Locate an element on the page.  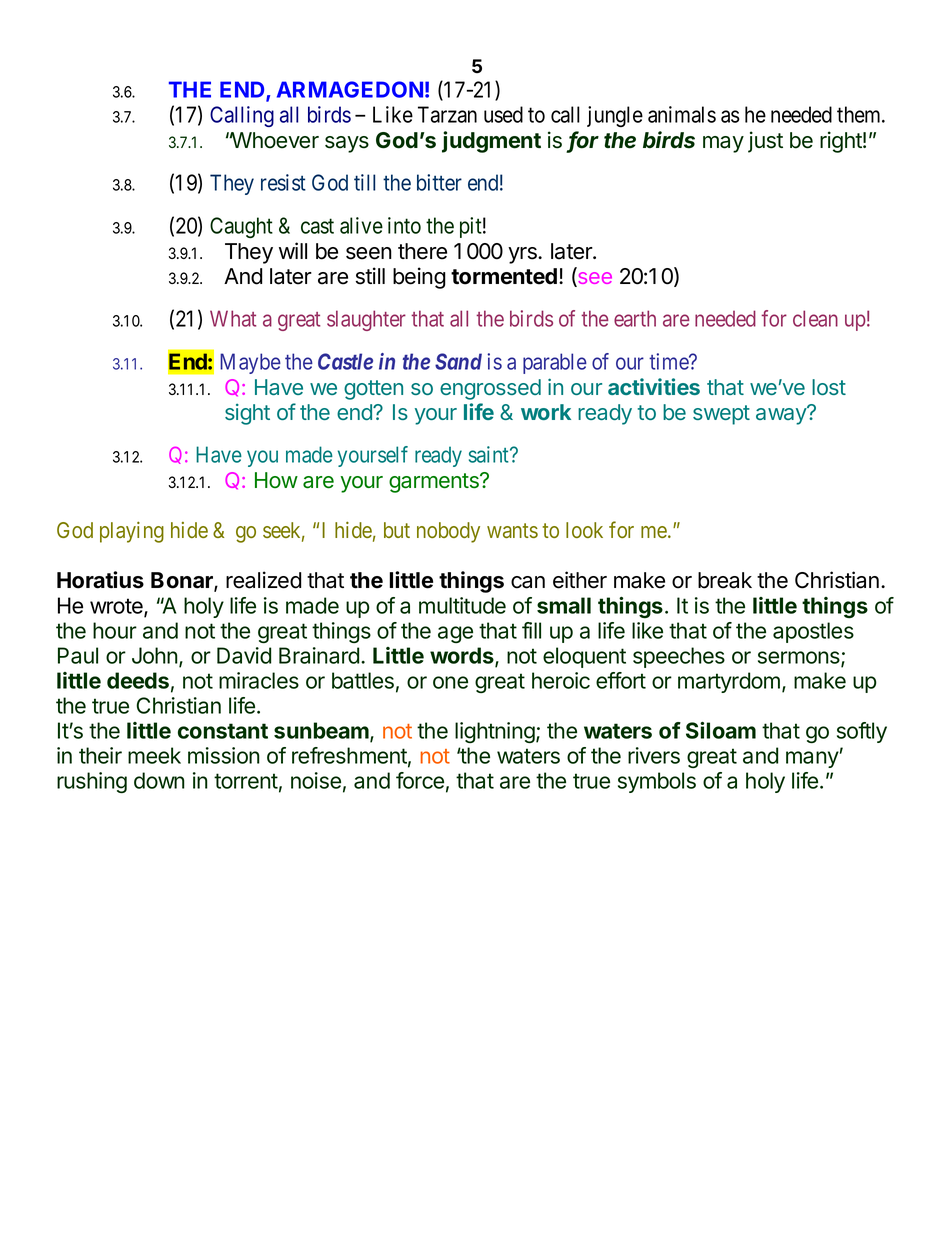
engrossed is located at coordinates (490, 389).
